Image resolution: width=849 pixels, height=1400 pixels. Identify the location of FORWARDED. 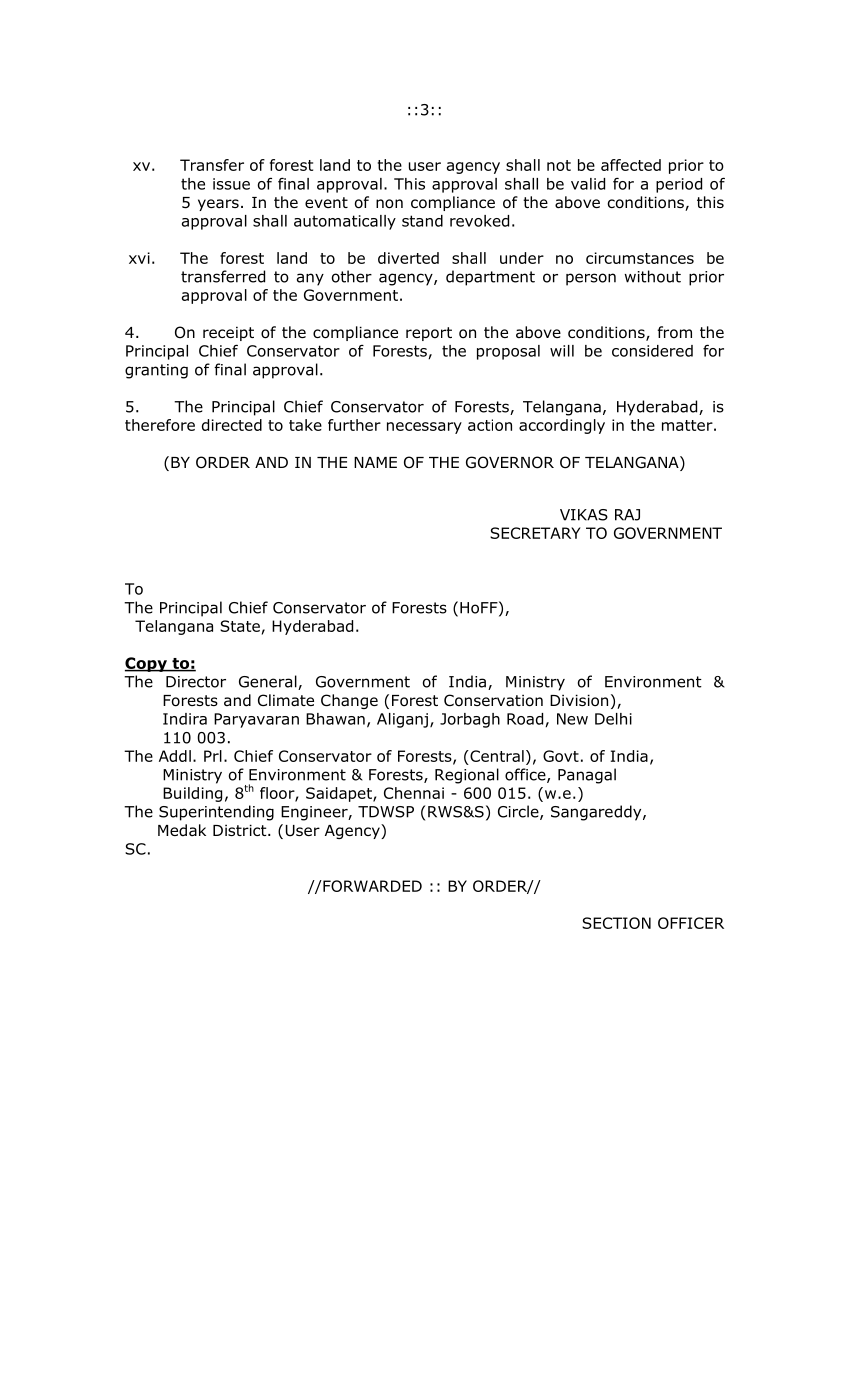
(371, 886).
